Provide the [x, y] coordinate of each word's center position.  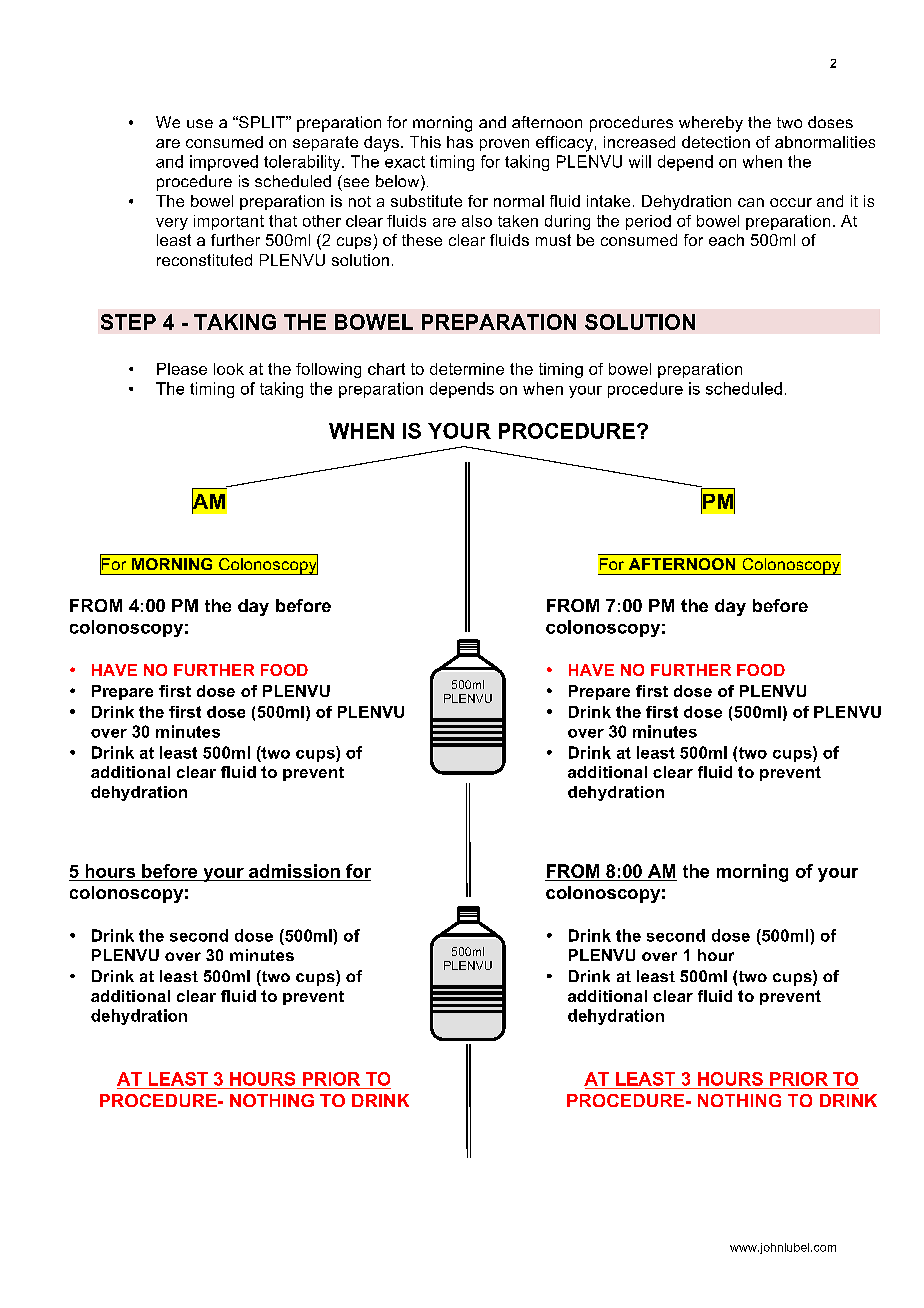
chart [386, 369]
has [460, 142]
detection [716, 142]
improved [224, 163]
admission [294, 872]
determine [467, 369]
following [328, 370]
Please [182, 369]
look [229, 369]
